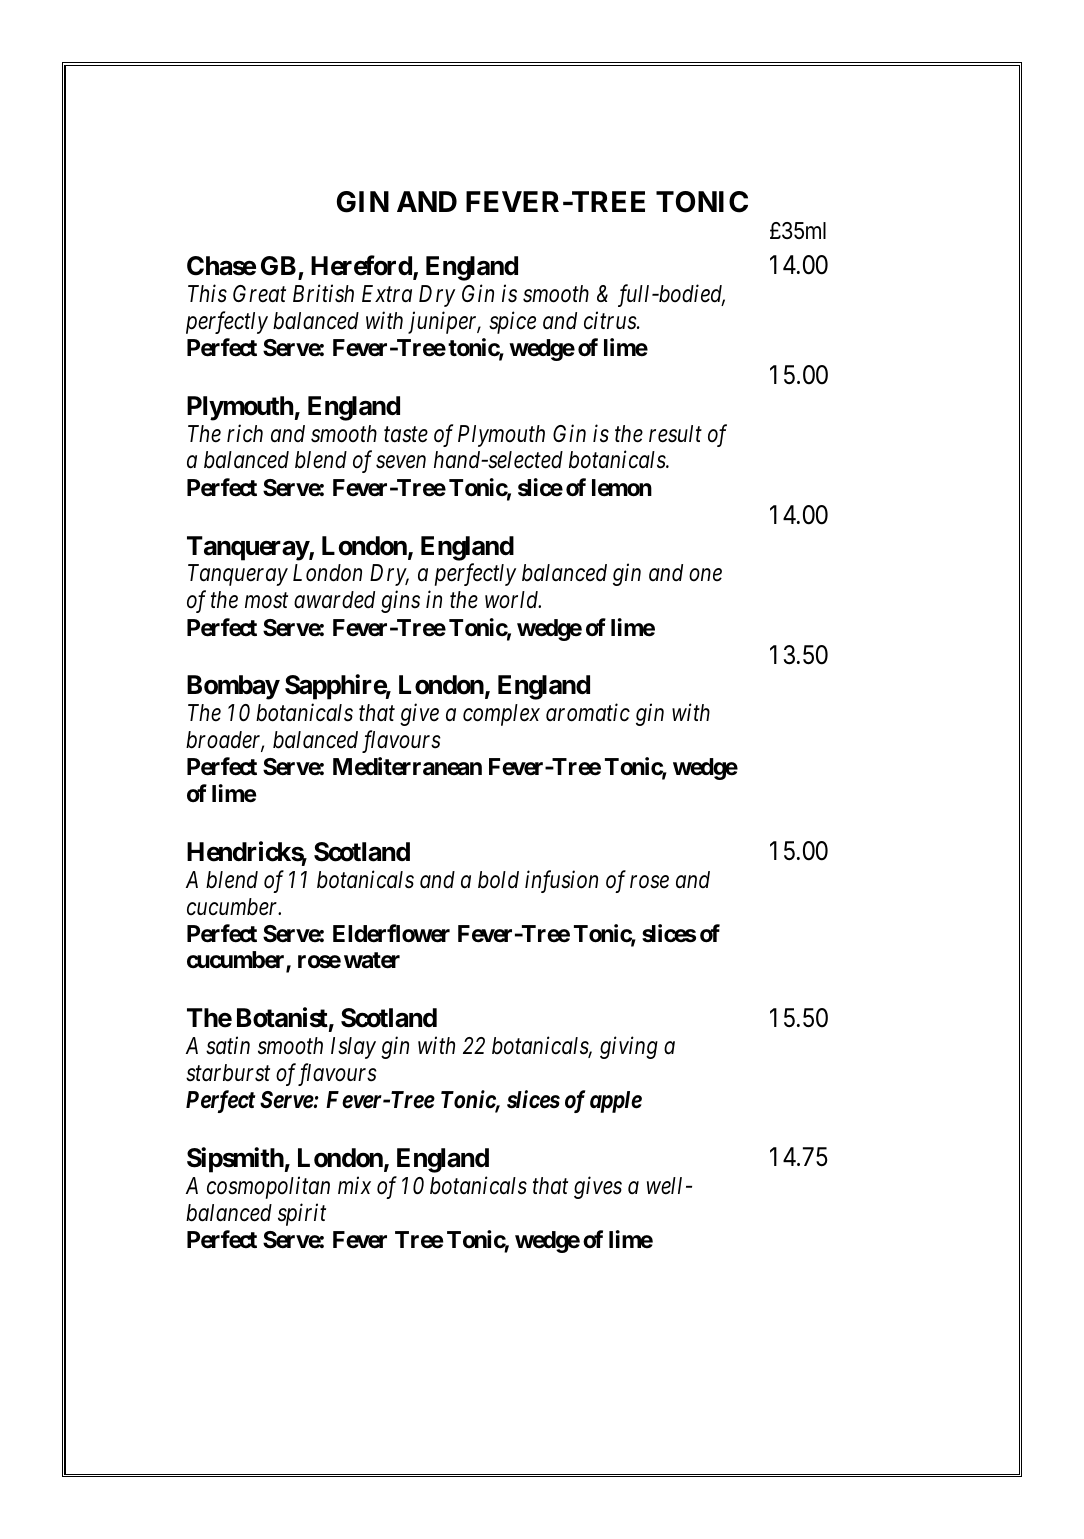  What do you see at coordinates (512, 323) in the screenshot?
I see `spice` at bounding box center [512, 323].
